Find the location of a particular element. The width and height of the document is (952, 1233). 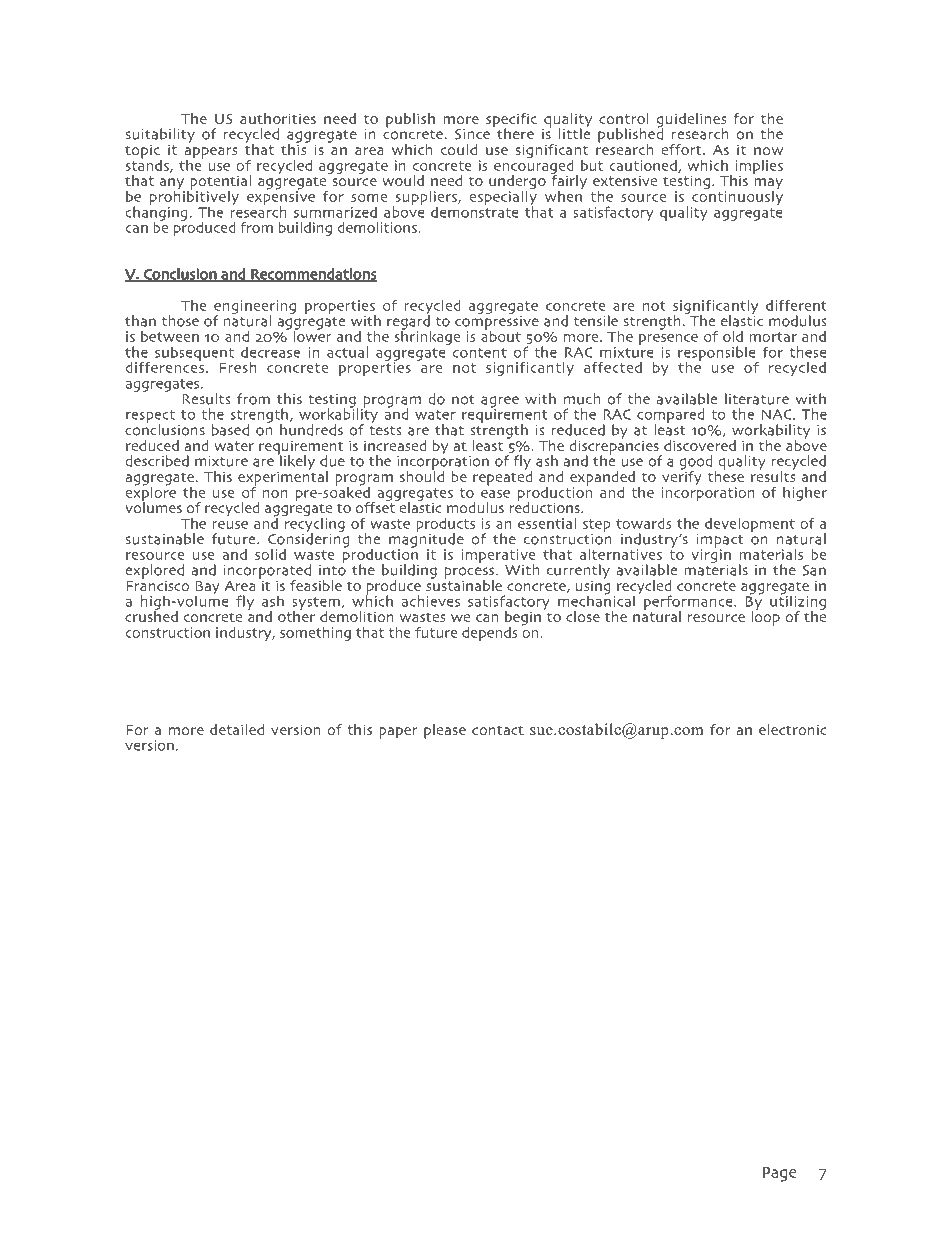

now is located at coordinates (768, 151).
